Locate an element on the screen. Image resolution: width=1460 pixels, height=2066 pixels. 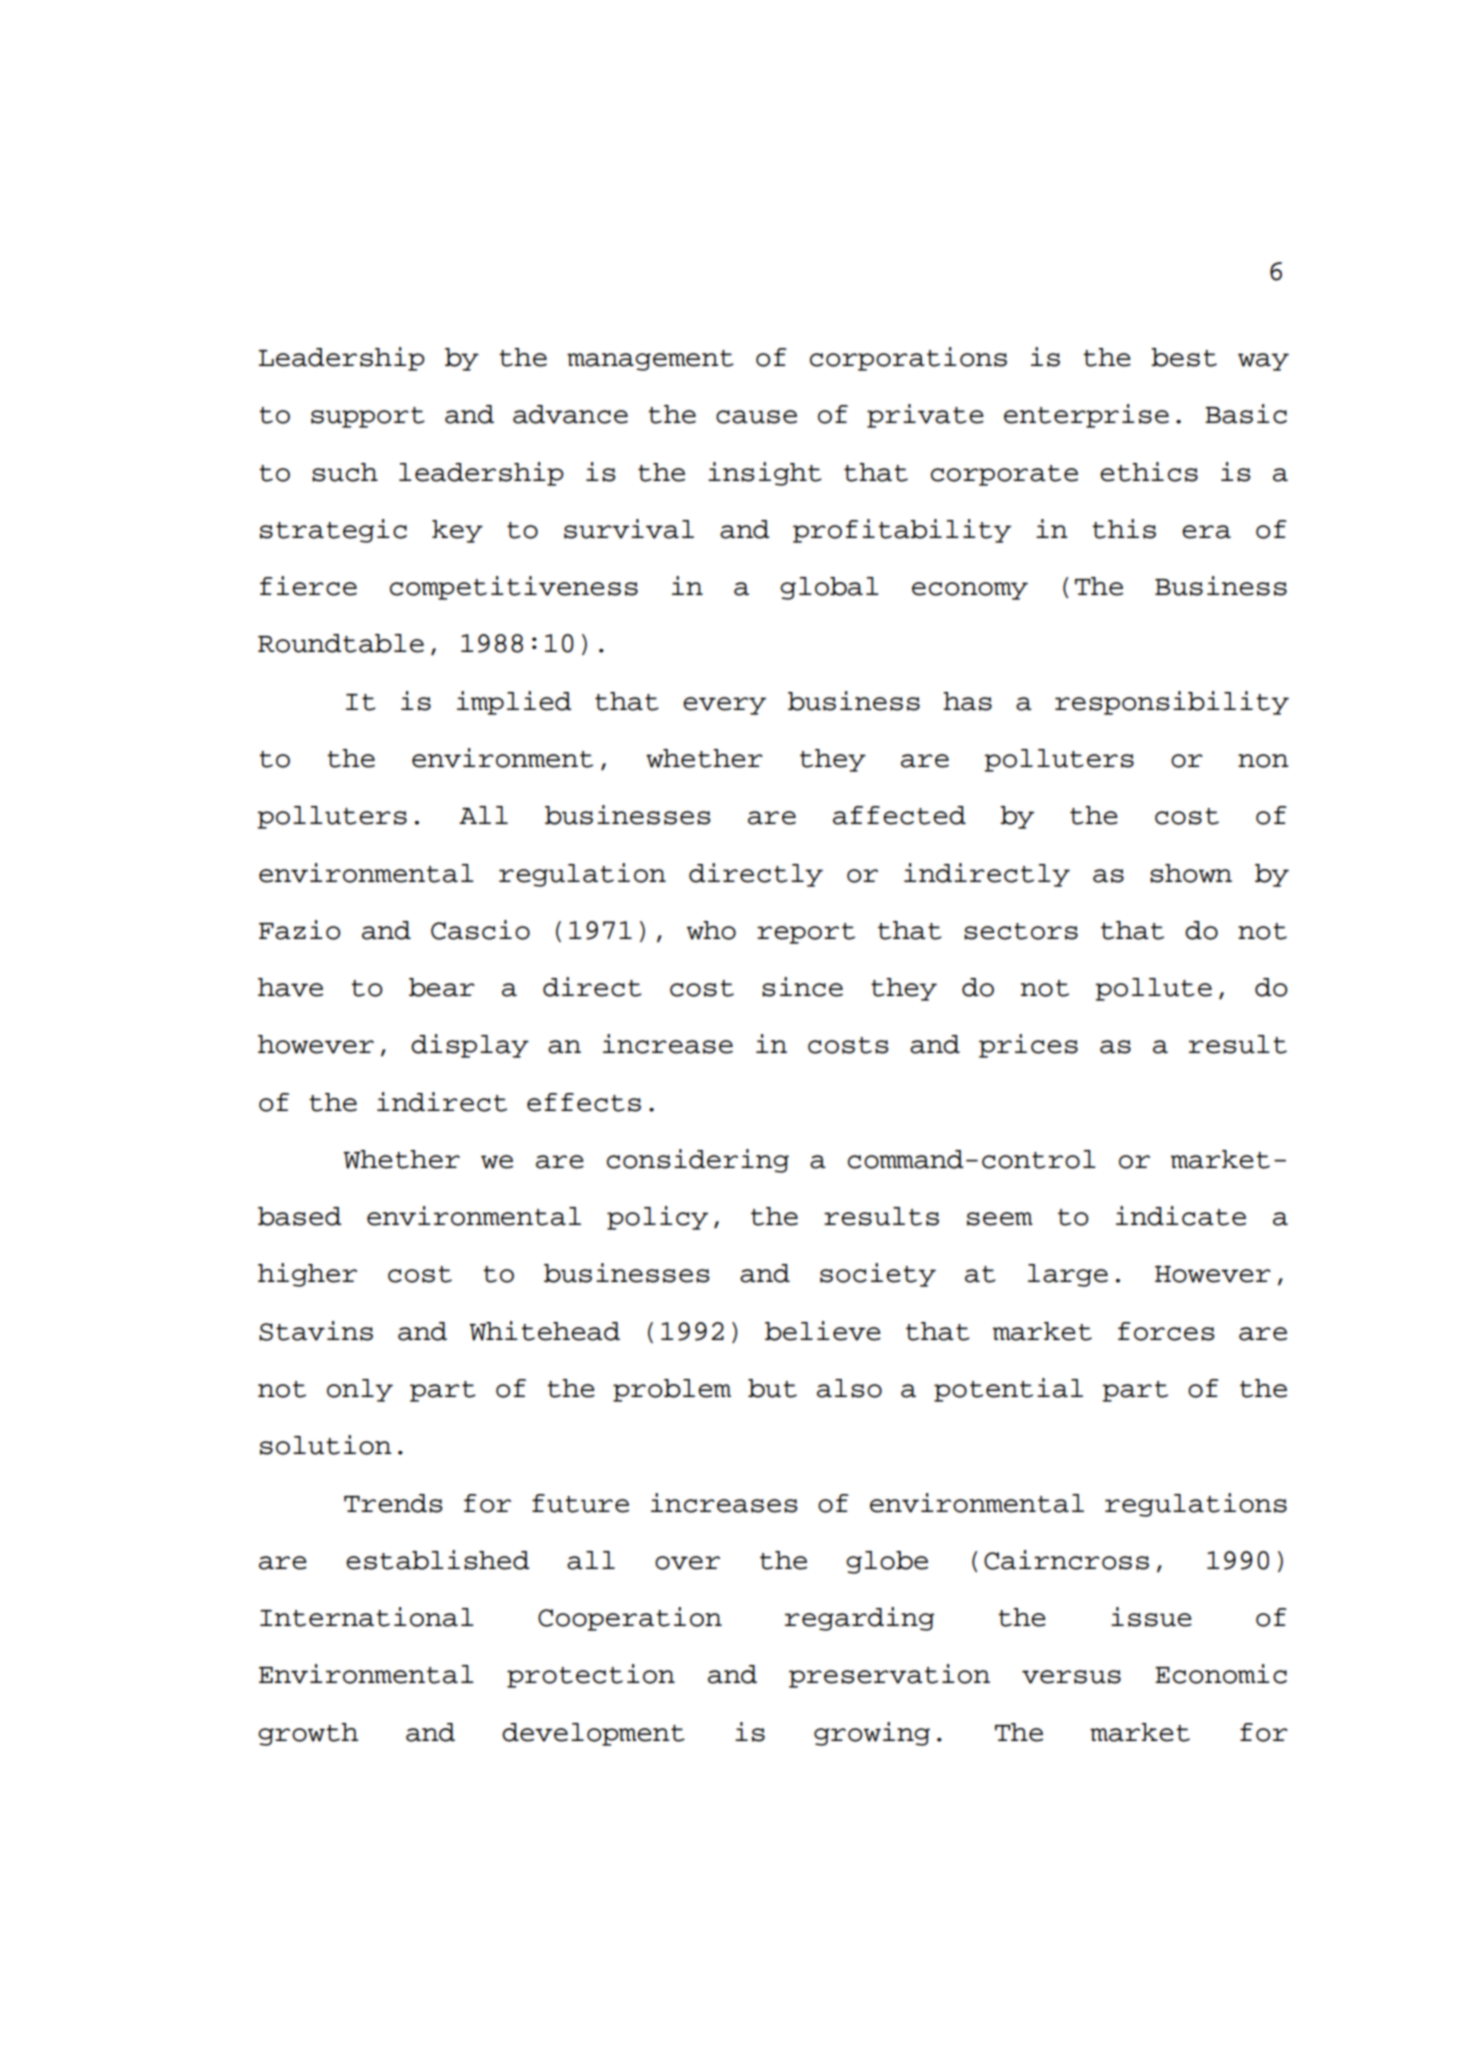
indicate is located at coordinates (1181, 1216).
